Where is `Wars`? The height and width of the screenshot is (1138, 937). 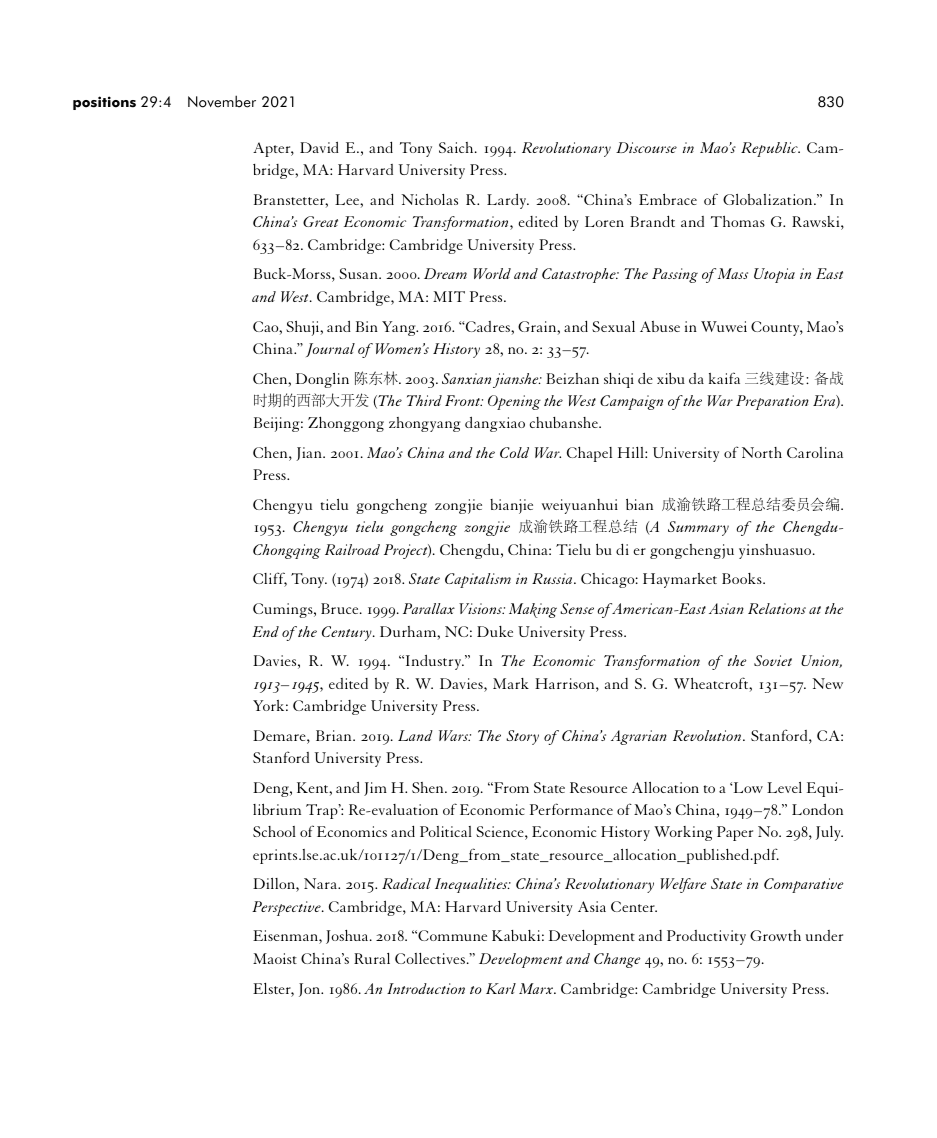
Wars is located at coordinates (455, 735).
